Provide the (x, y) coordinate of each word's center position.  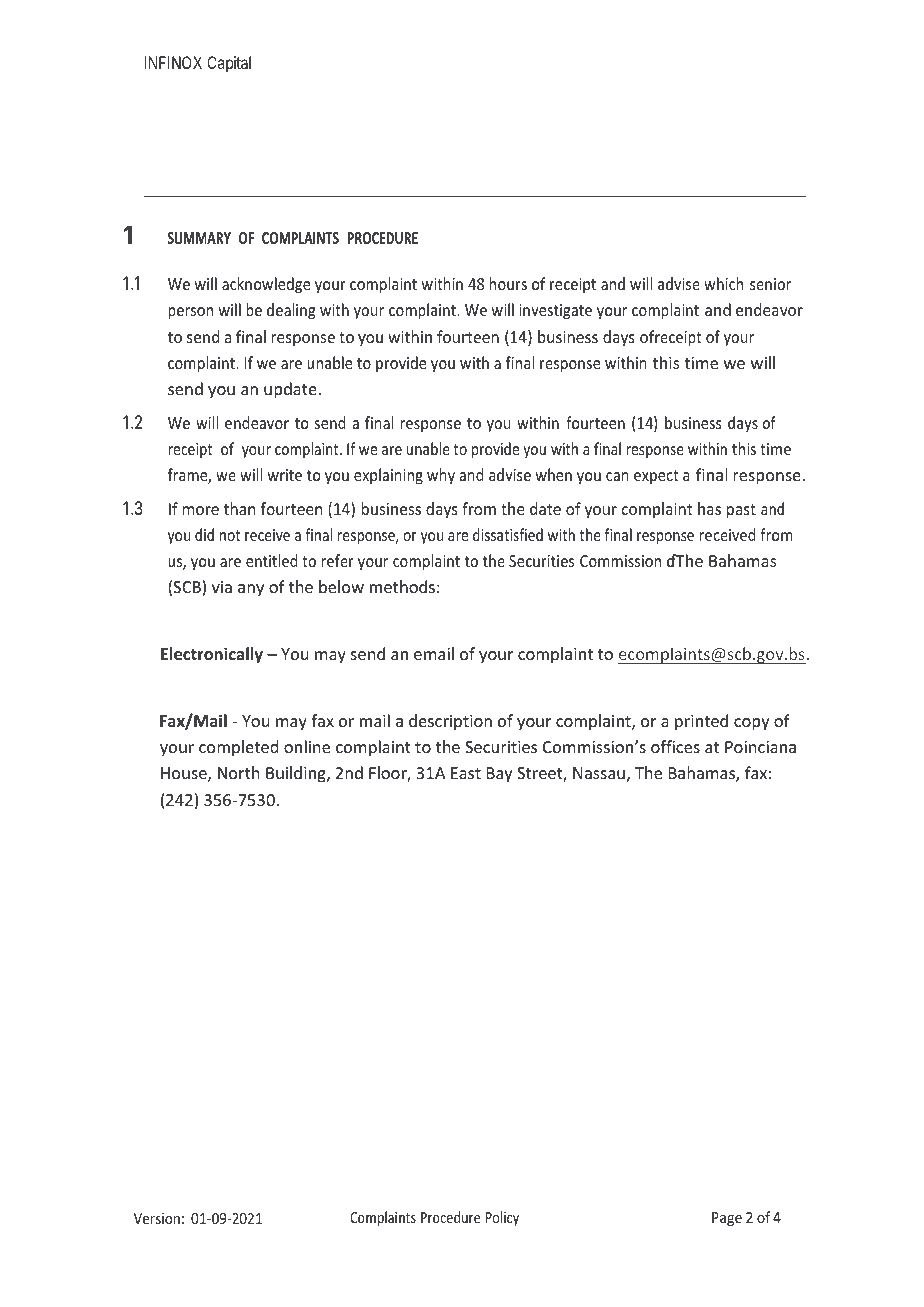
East (466, 773)
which (723, 283)
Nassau (599, 773)
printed (701, 722)
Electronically (212, 655)
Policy (502, 1218)
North (238, 772)
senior (770, 284)
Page (727, 1219)
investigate (555, 312)
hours (508, 283)
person (190, 313)
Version (157, 1218)
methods (402, 586)
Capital (229, 64)
